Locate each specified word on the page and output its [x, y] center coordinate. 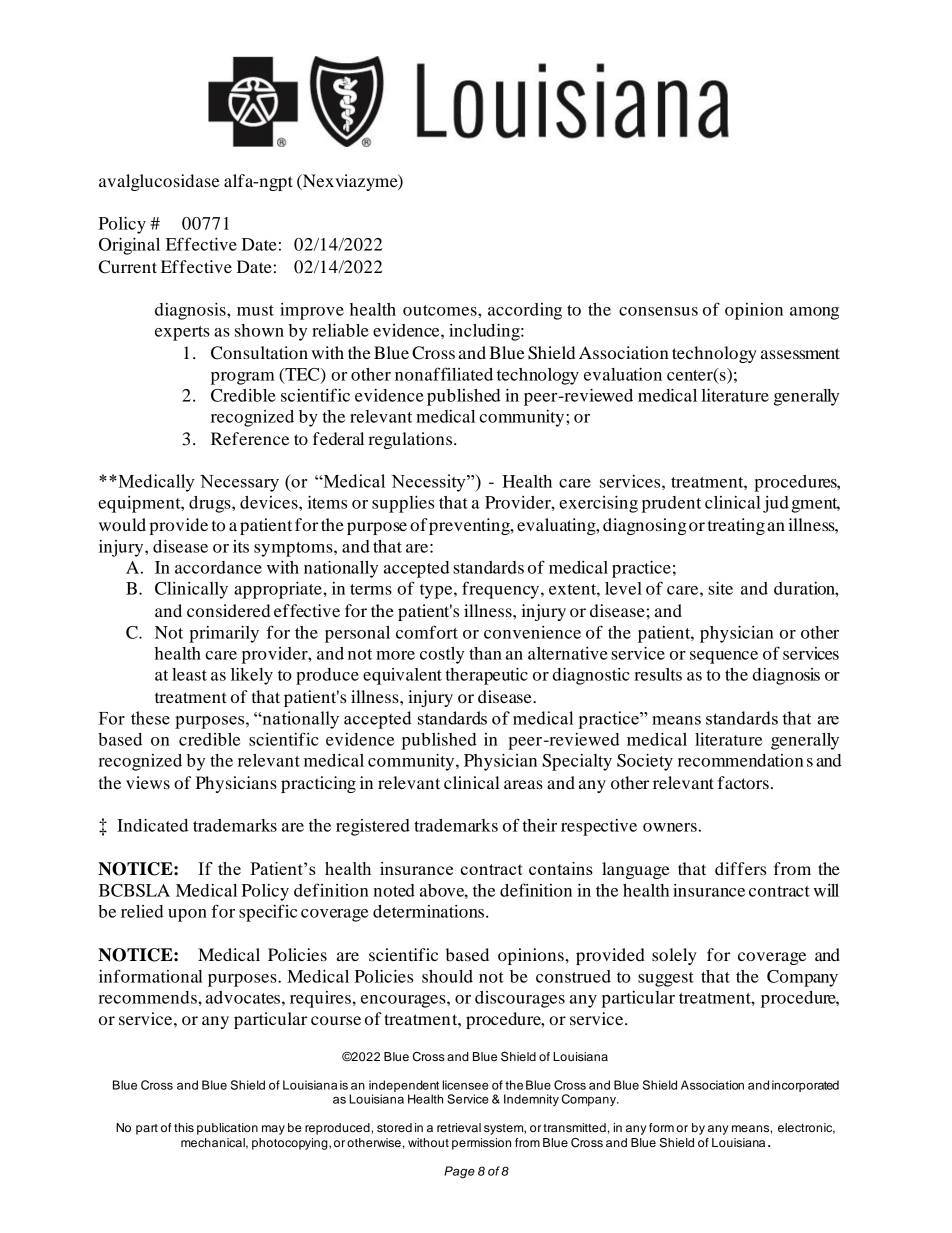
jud [776, 504]
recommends [148, 997]
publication [227, 1129]
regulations [410, 440]
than [485, 653]
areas [523, 784]
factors [743, 782]
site [720, 588]
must [255, 310]
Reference [250, 438]
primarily [224, 634]
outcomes [441, 310]
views [148, 782]
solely [674, 956]
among [814, 313]
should [447, 976]
